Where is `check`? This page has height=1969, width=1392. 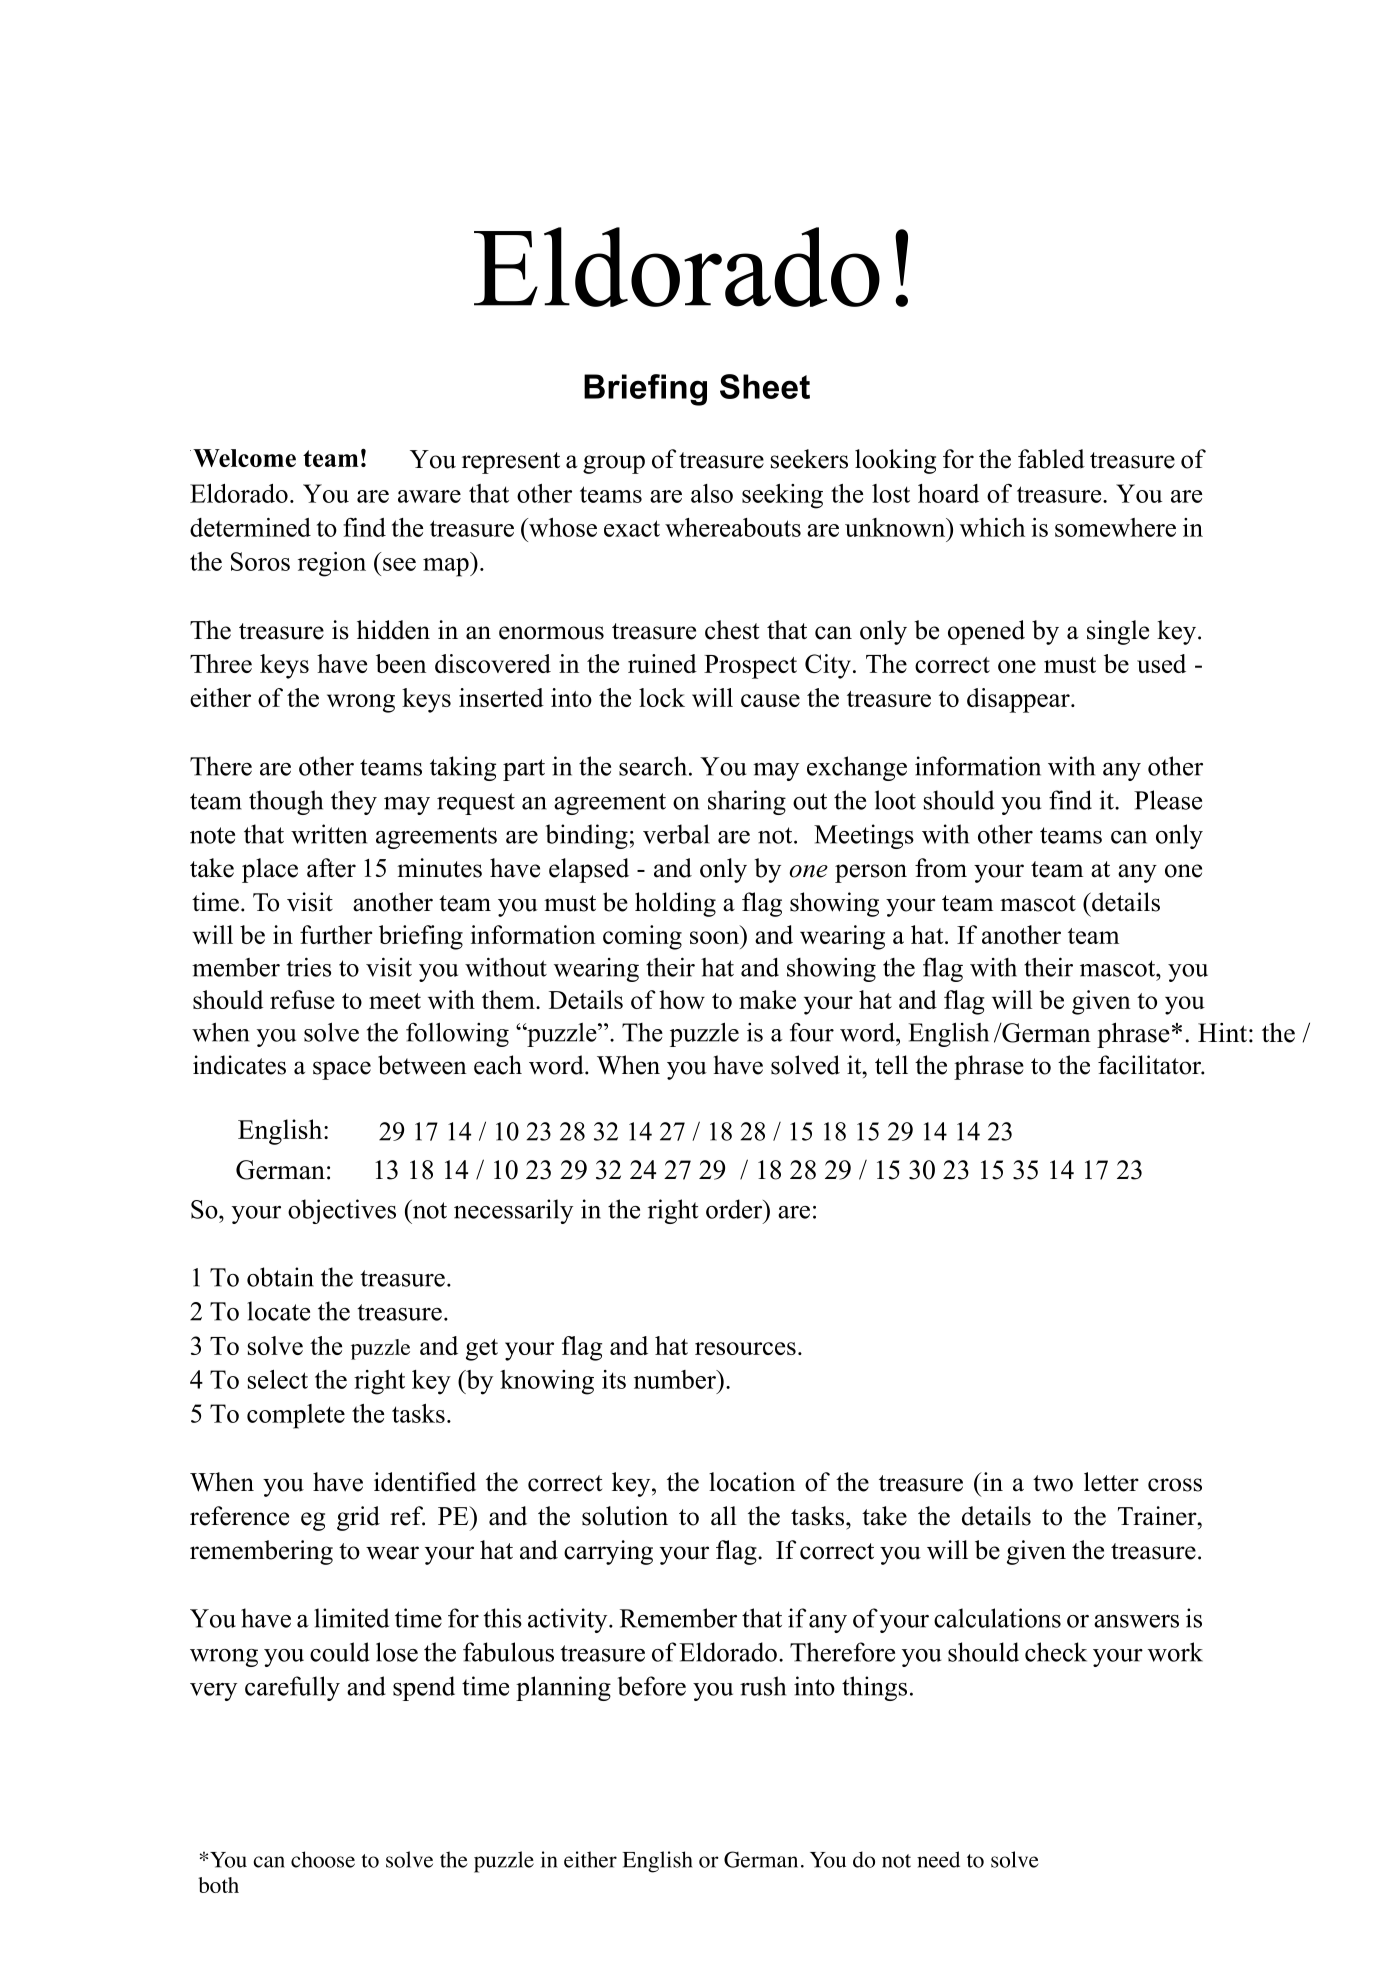
check is located at coordinates (1056, 1652).
